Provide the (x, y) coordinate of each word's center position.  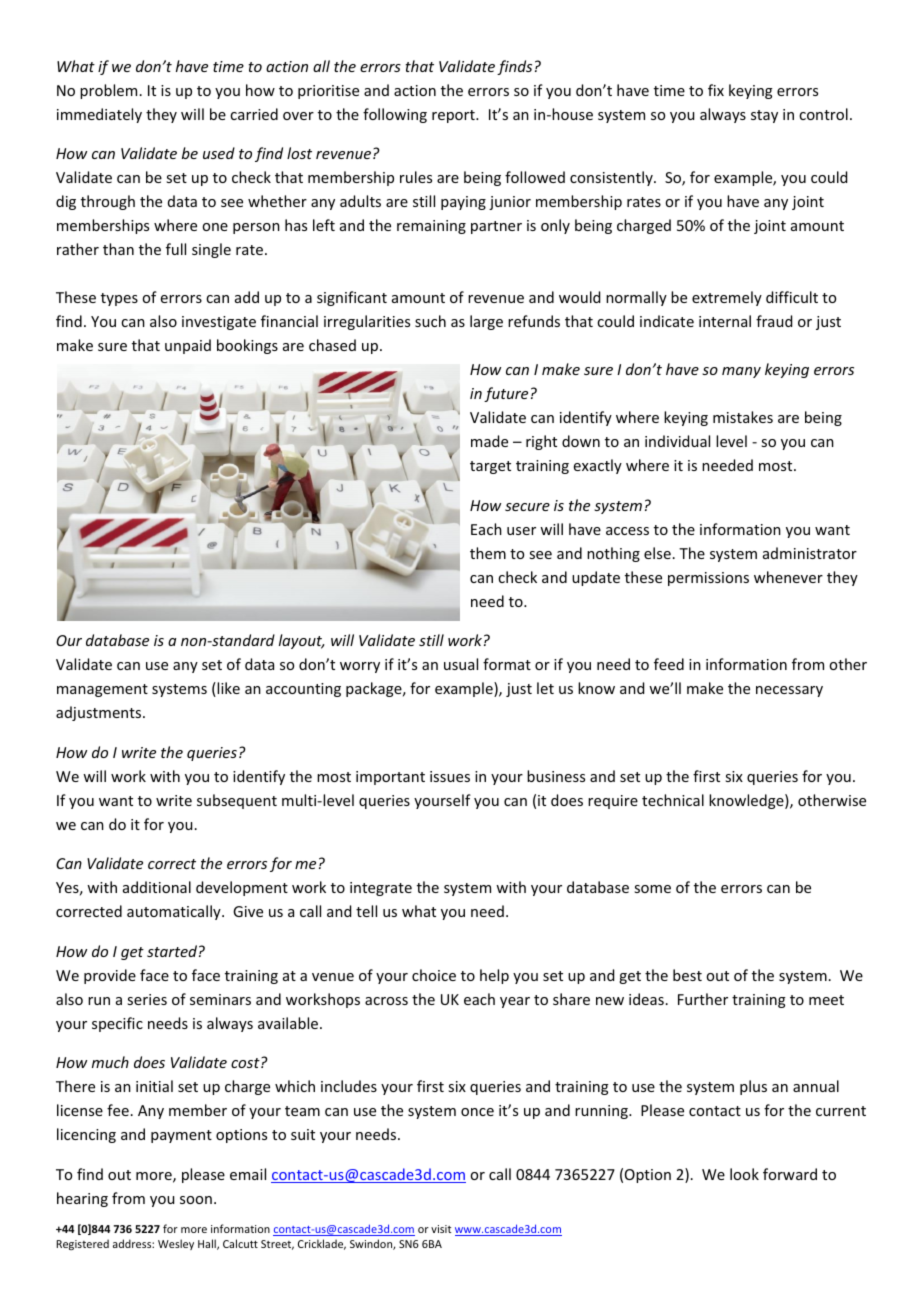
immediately (99, 115)
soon (196, 1200)
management (102, 690)
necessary (789, 691)
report (454, 116)
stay (764, 116)
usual (461, 664)
